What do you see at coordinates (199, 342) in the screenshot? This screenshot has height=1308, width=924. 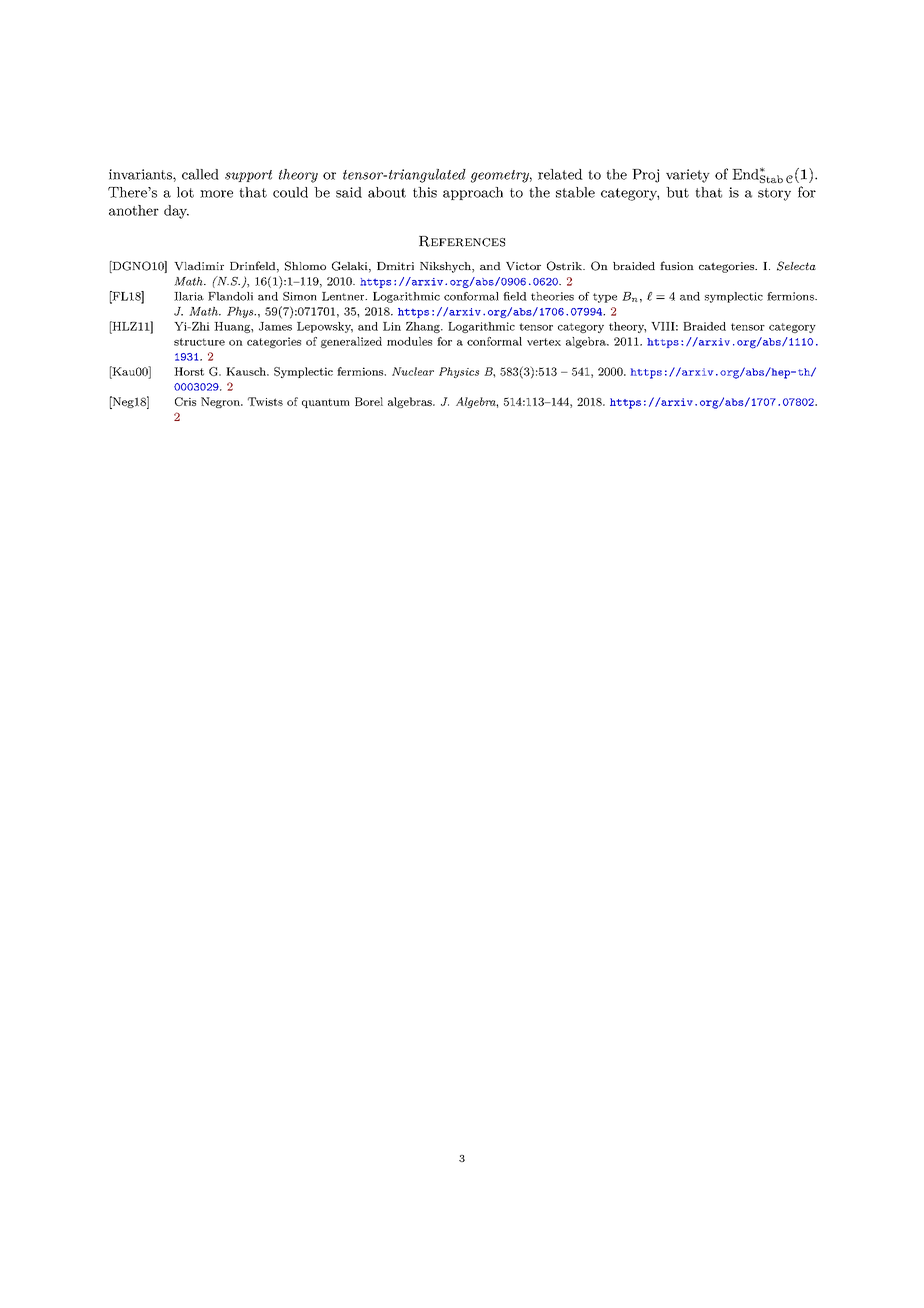 I see `structure` at bounding box center [199, 342].
